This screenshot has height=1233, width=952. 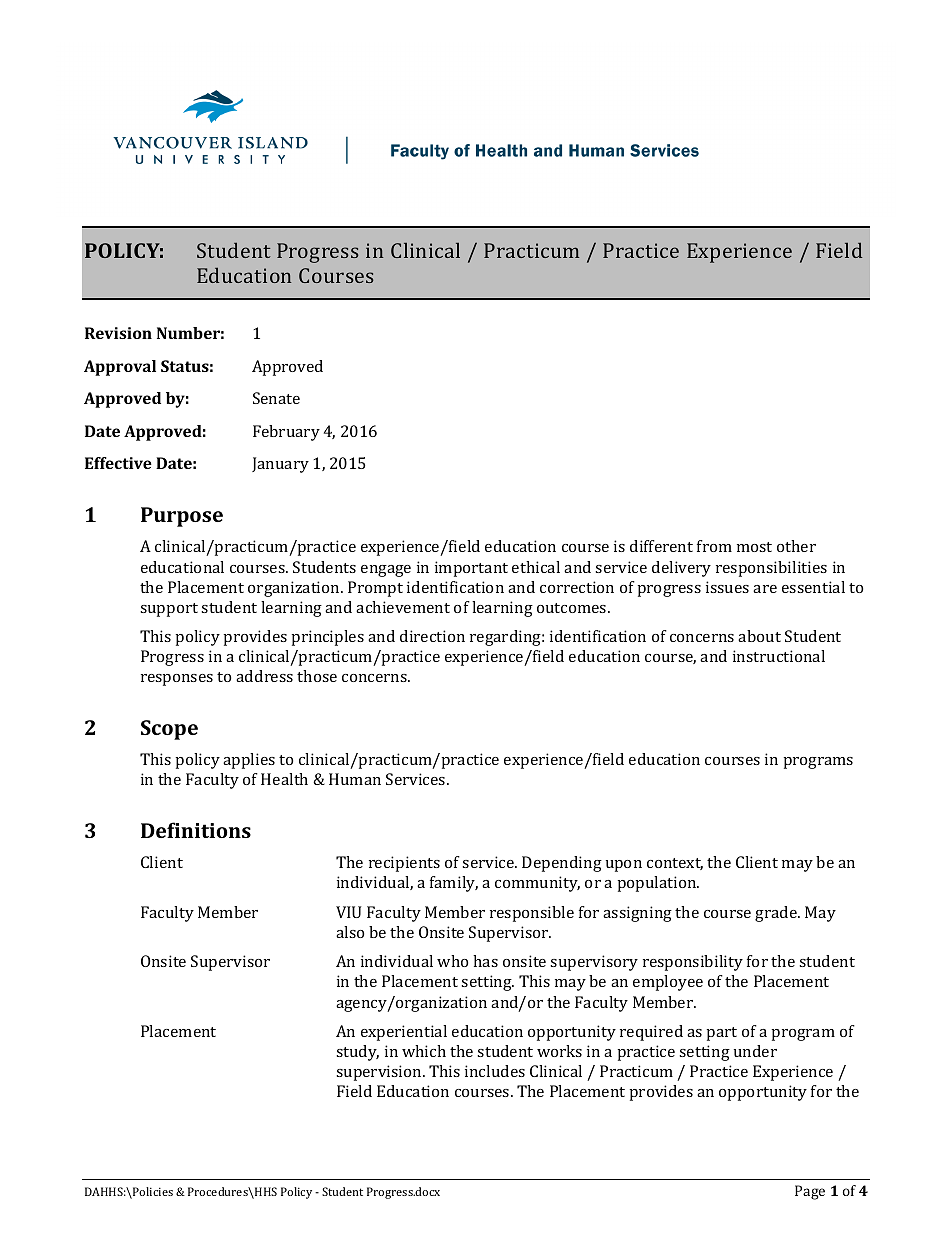 What do you see at coordinates (169, 610) in the screenshot?
I see `support` at bounding box center [169, 610].
